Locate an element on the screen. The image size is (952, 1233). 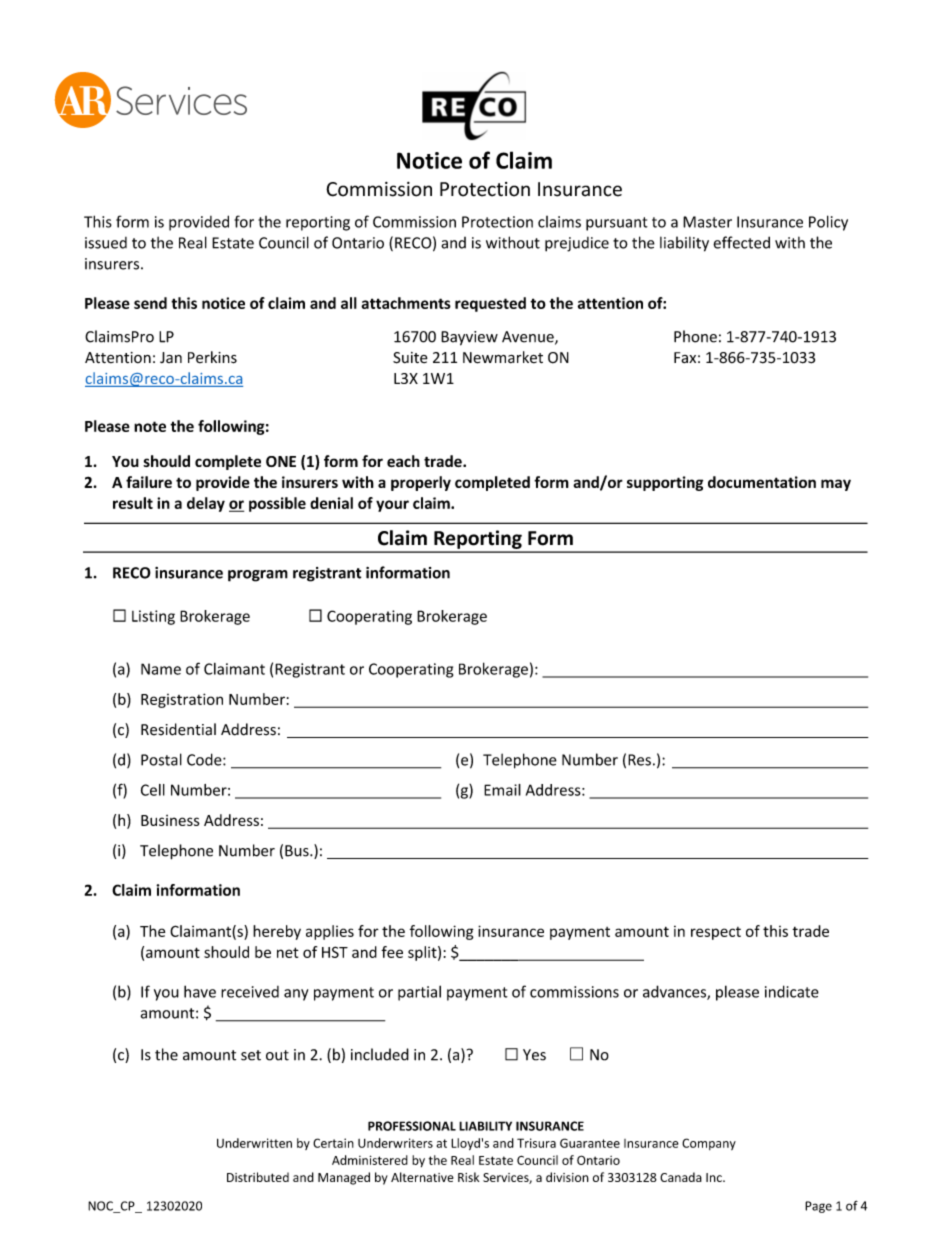
respect is located at coordinates (716, 933).
